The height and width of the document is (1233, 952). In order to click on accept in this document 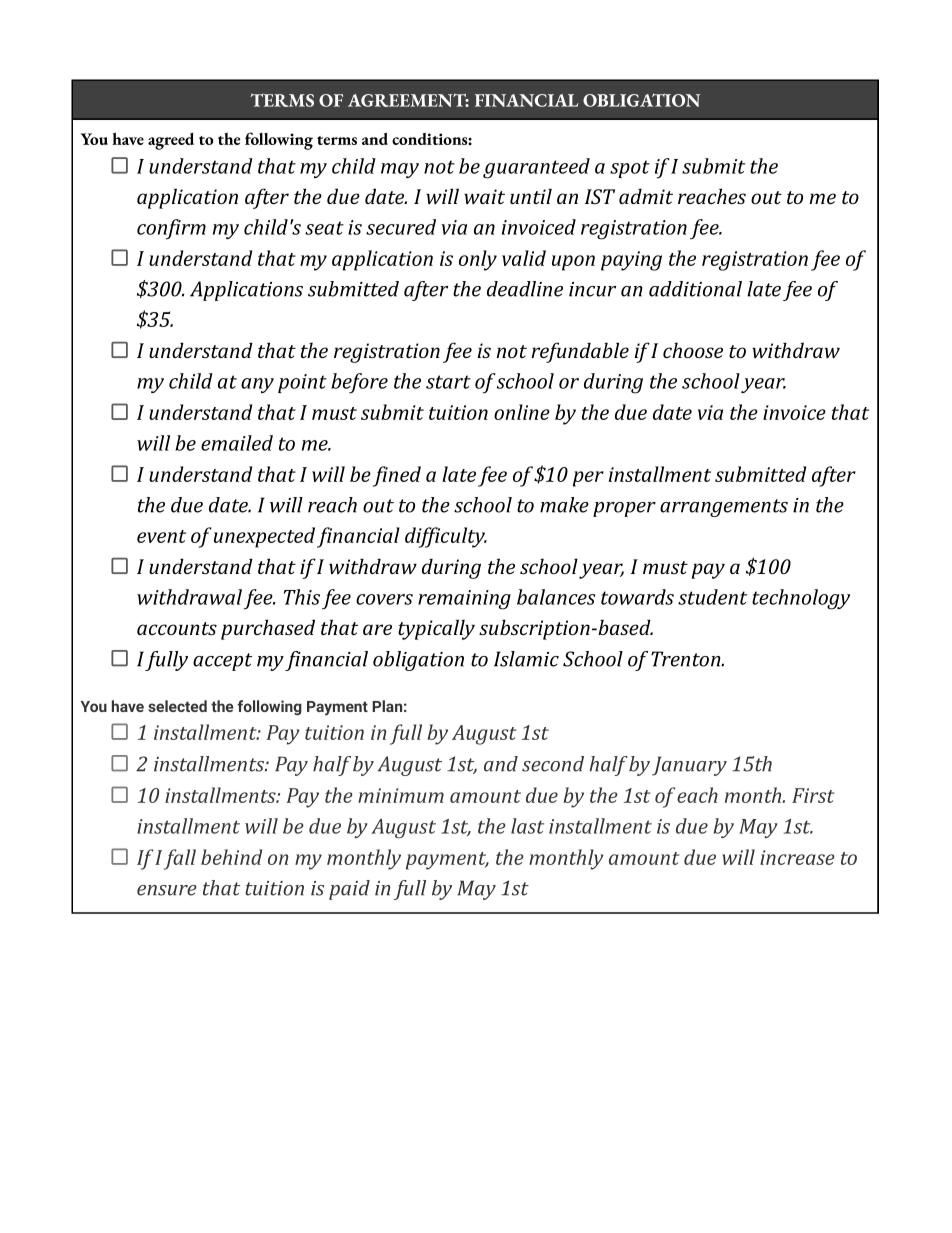, I will do `click(223, 662)`.
